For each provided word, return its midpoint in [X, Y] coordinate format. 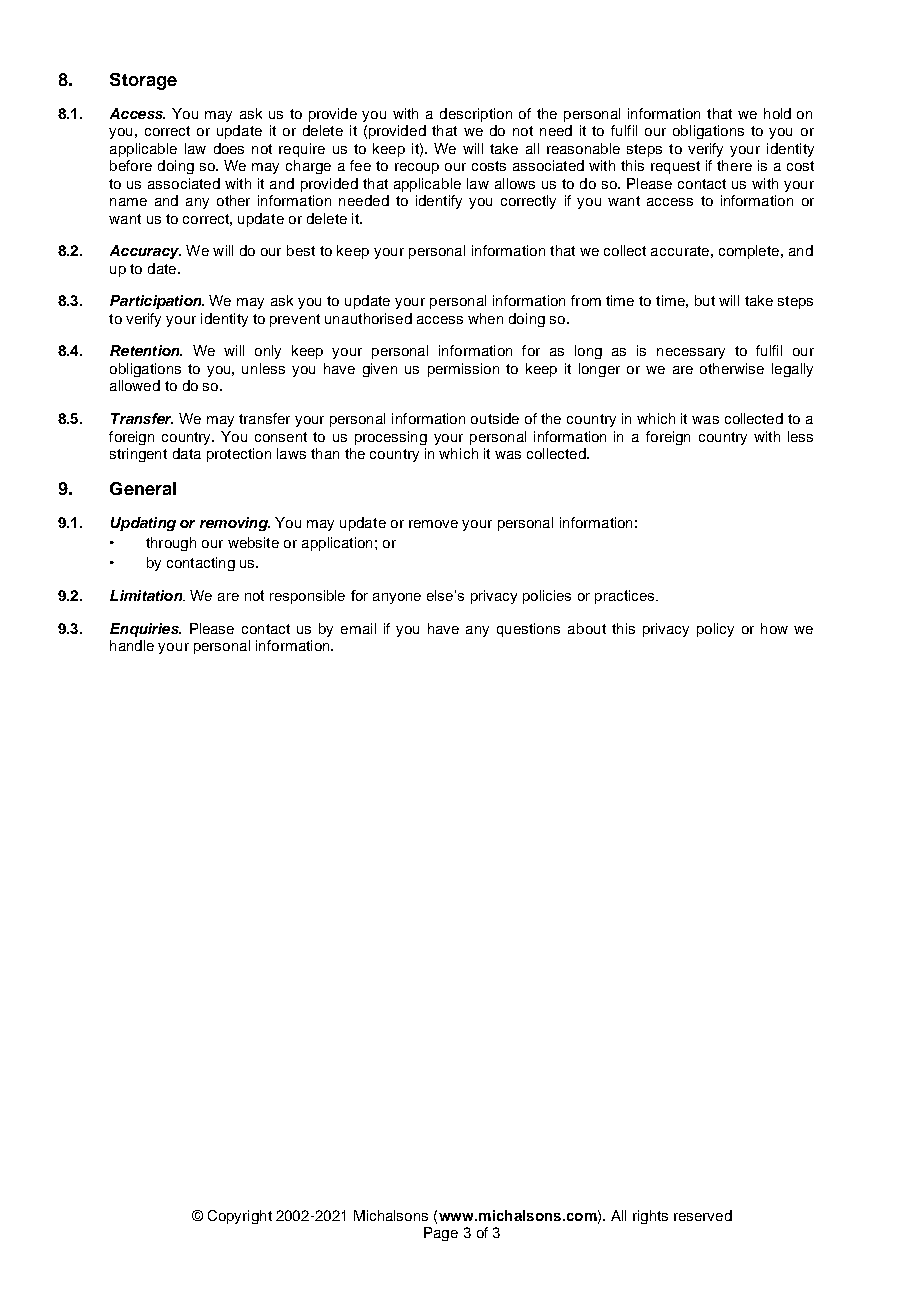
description [476, 115]
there [734, 165]
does [229, 148]
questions [528, 630]
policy [715, 630]
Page [441, 1234]
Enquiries [145, 630]
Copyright [240, 1217]
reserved [703, 1215]
